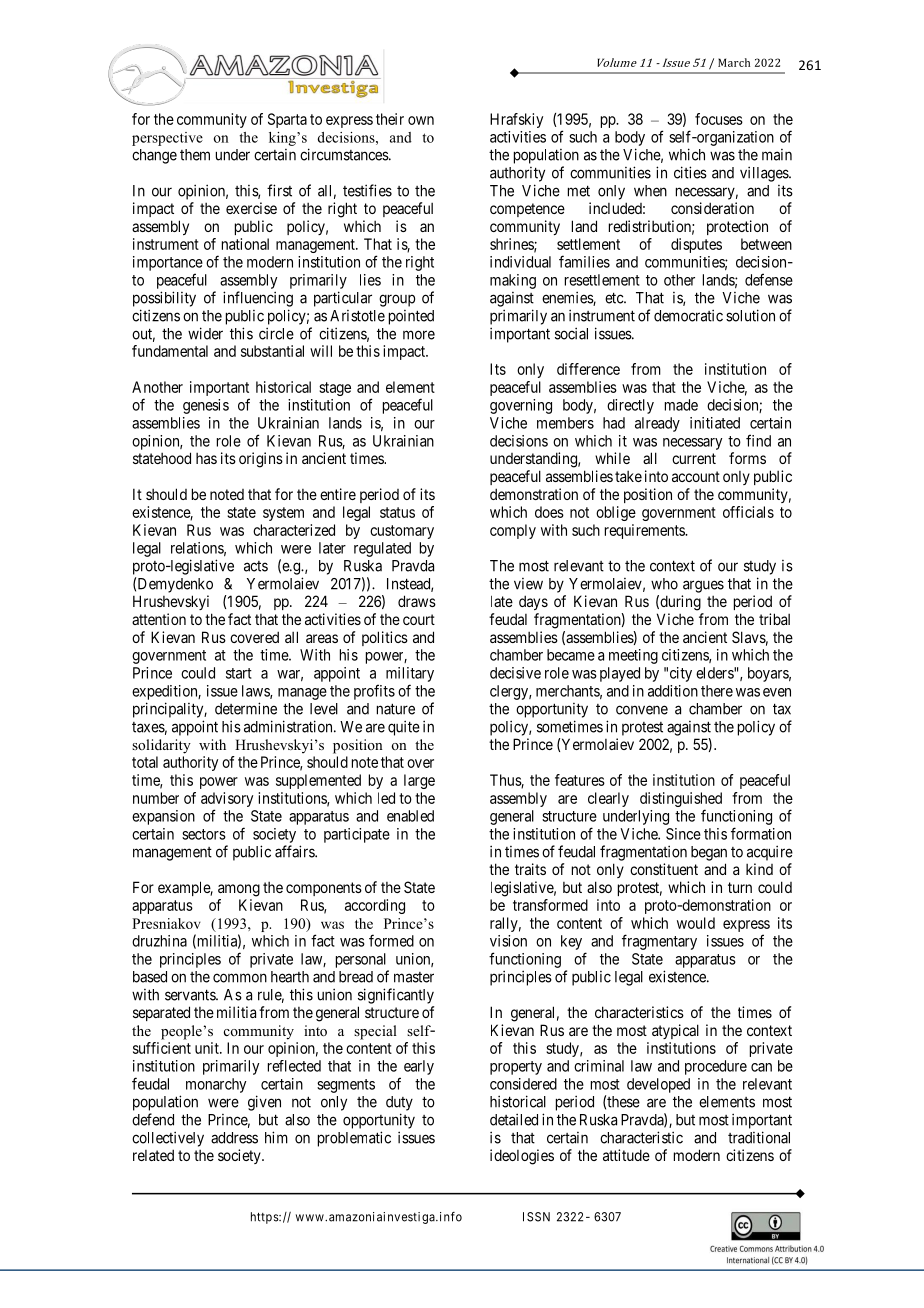 This document has width=924, height=1308. What do you see at coordinates (522, 1157) in the document?
I see `ideologies` at bounding box center [522, 1157].
